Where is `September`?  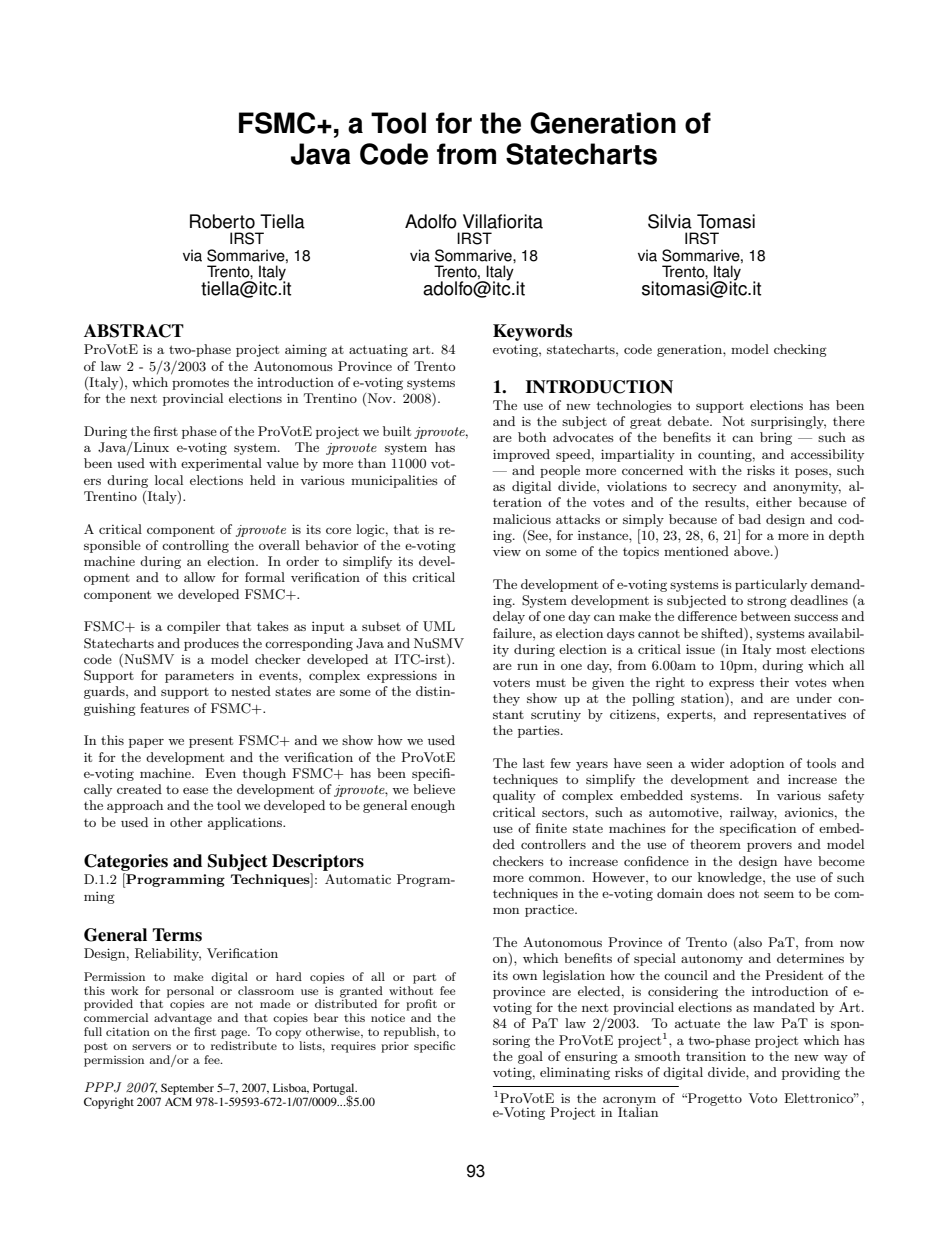
September is located at coordinates (187, 1089).
